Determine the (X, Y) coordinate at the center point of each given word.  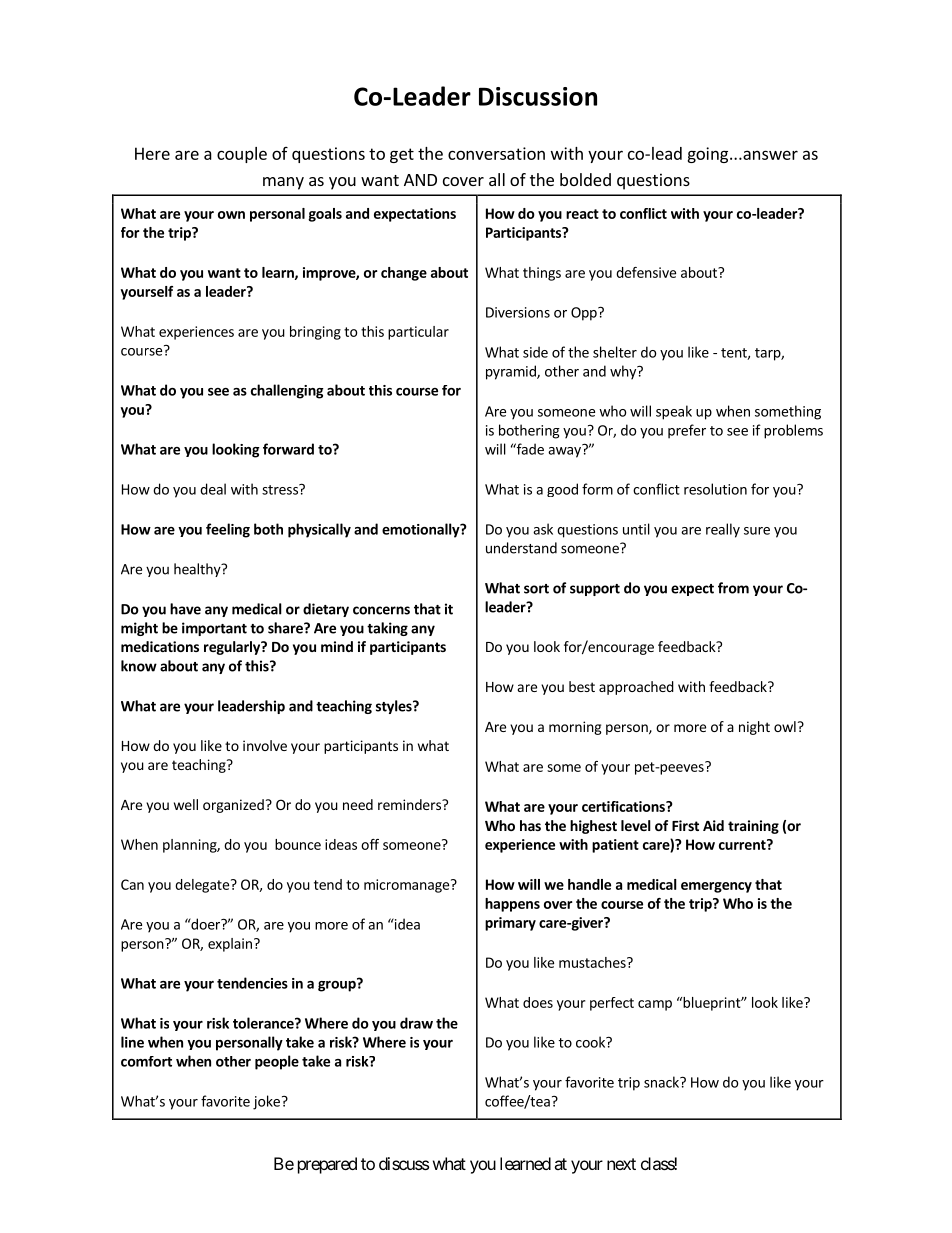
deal (213, 489)
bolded (585, 179)
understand (521, 548)
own (231, 215)
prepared (327, 1165)
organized (233, 806)
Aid (713, 825)
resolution (715, 489)
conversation (496, 153)
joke (266, 1102)
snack (662, 1082)
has (530, 825)
